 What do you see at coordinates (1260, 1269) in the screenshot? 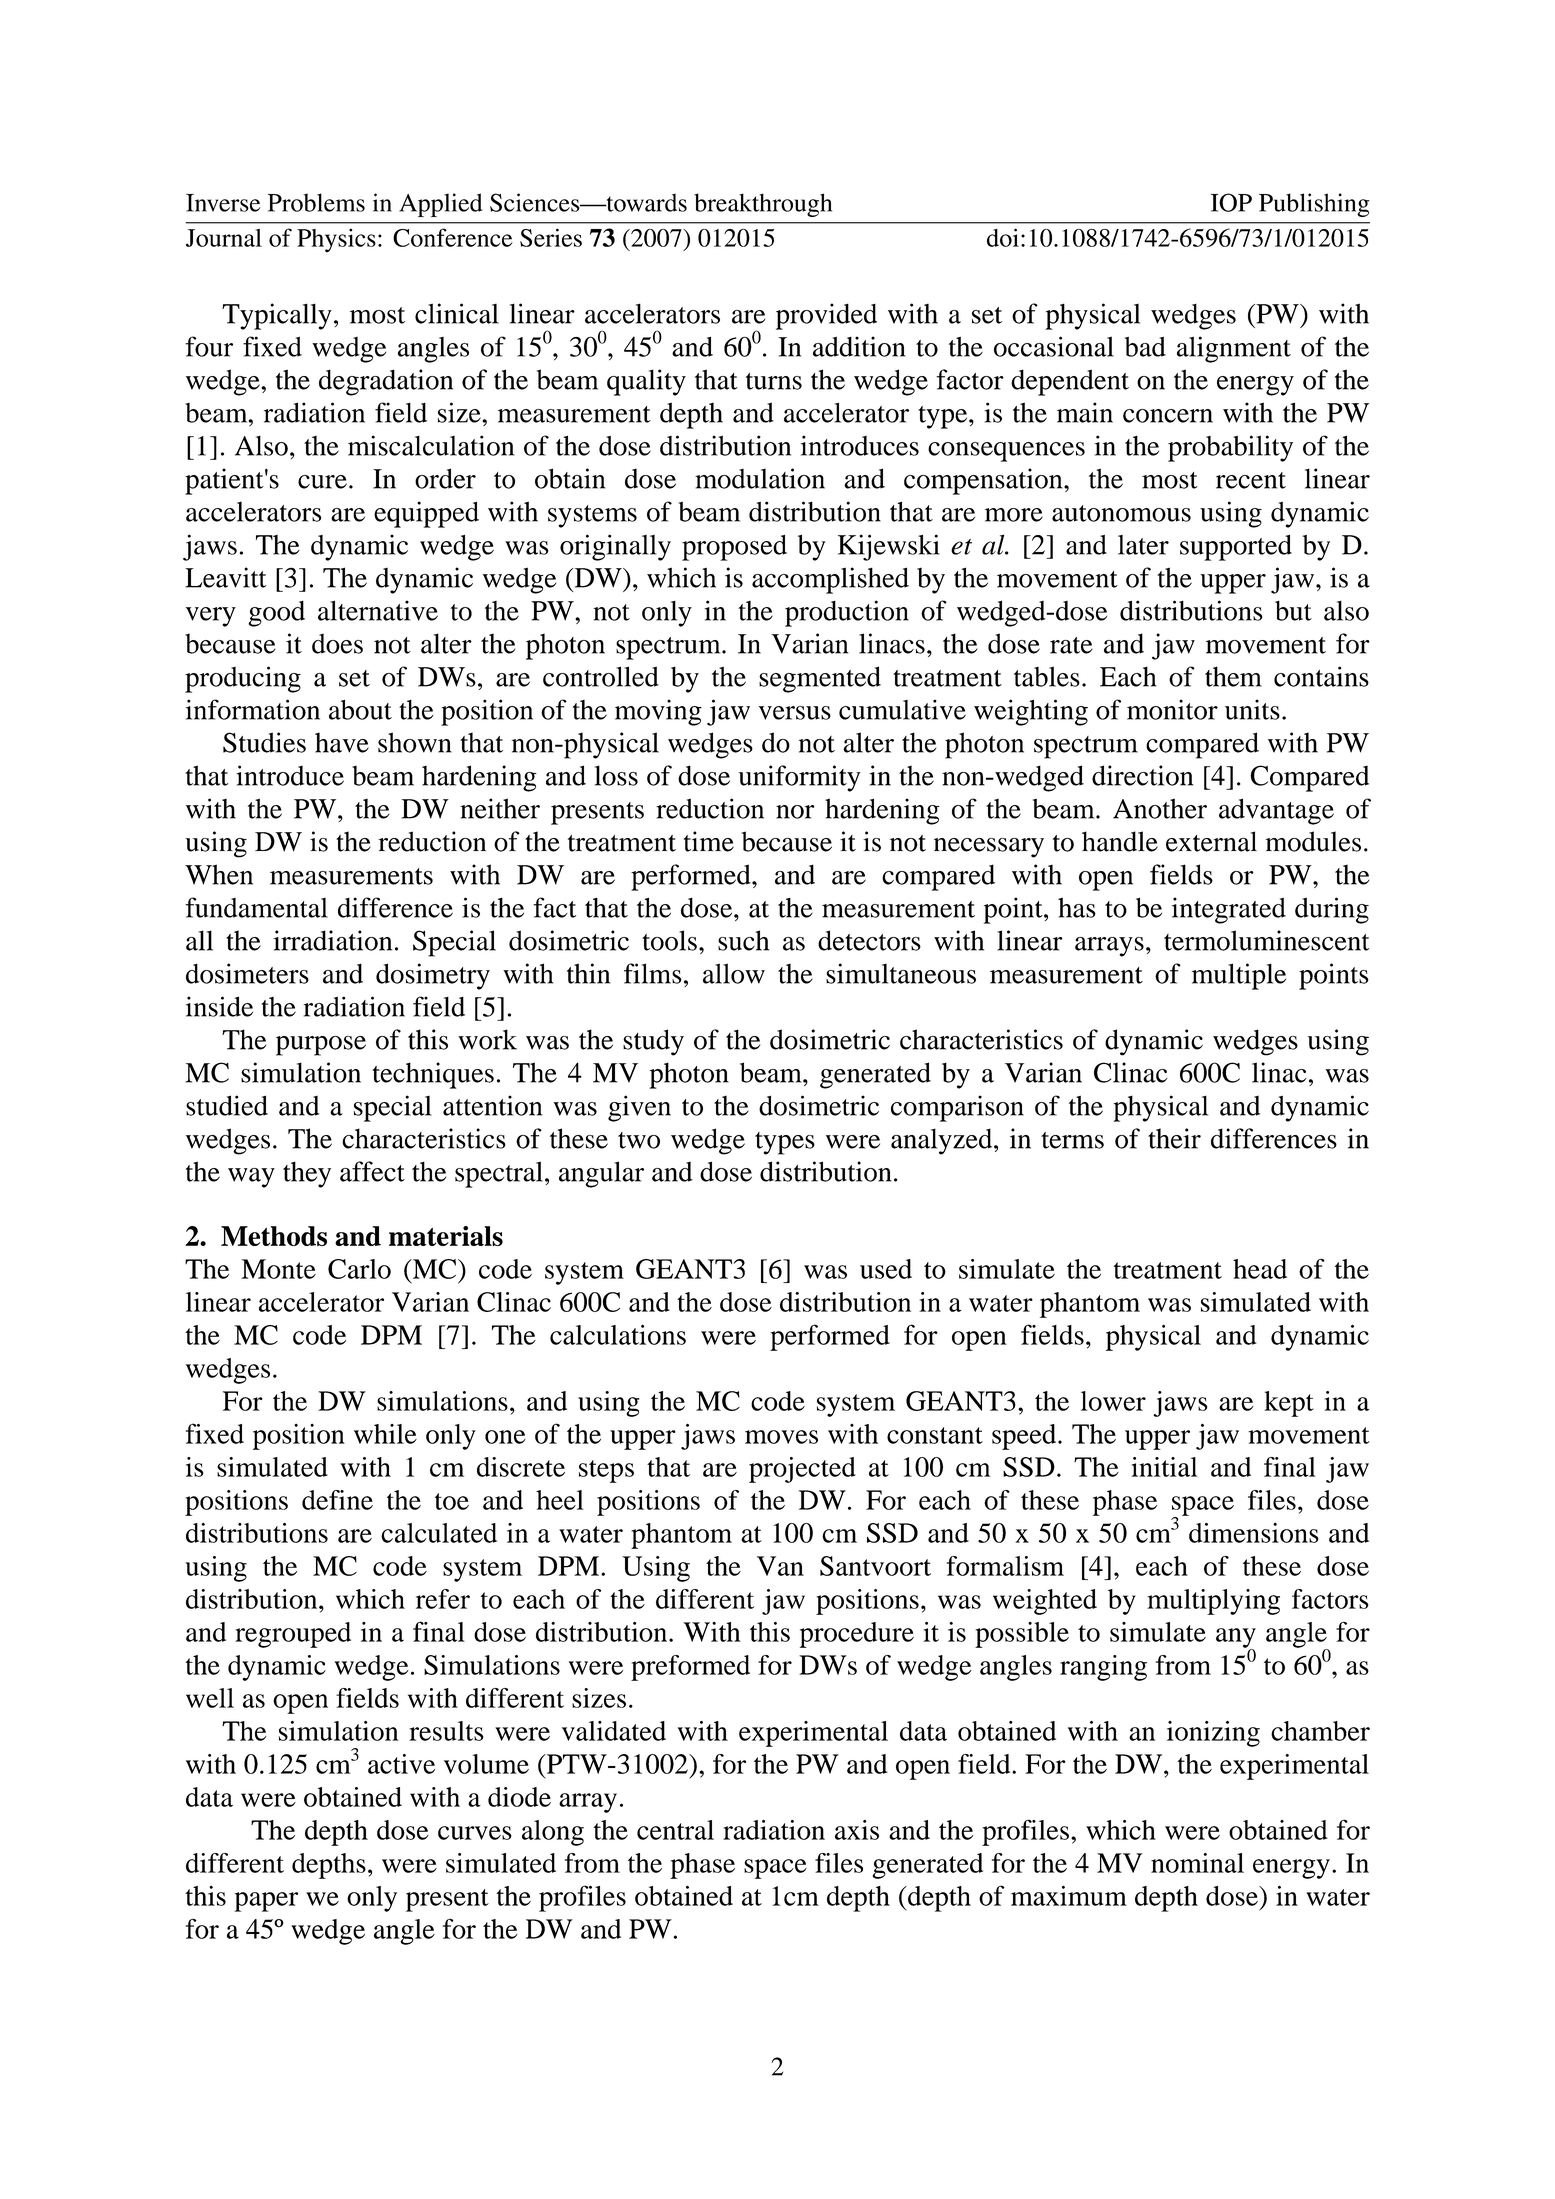
I see `head` at bounding box center [1260, 1269].
